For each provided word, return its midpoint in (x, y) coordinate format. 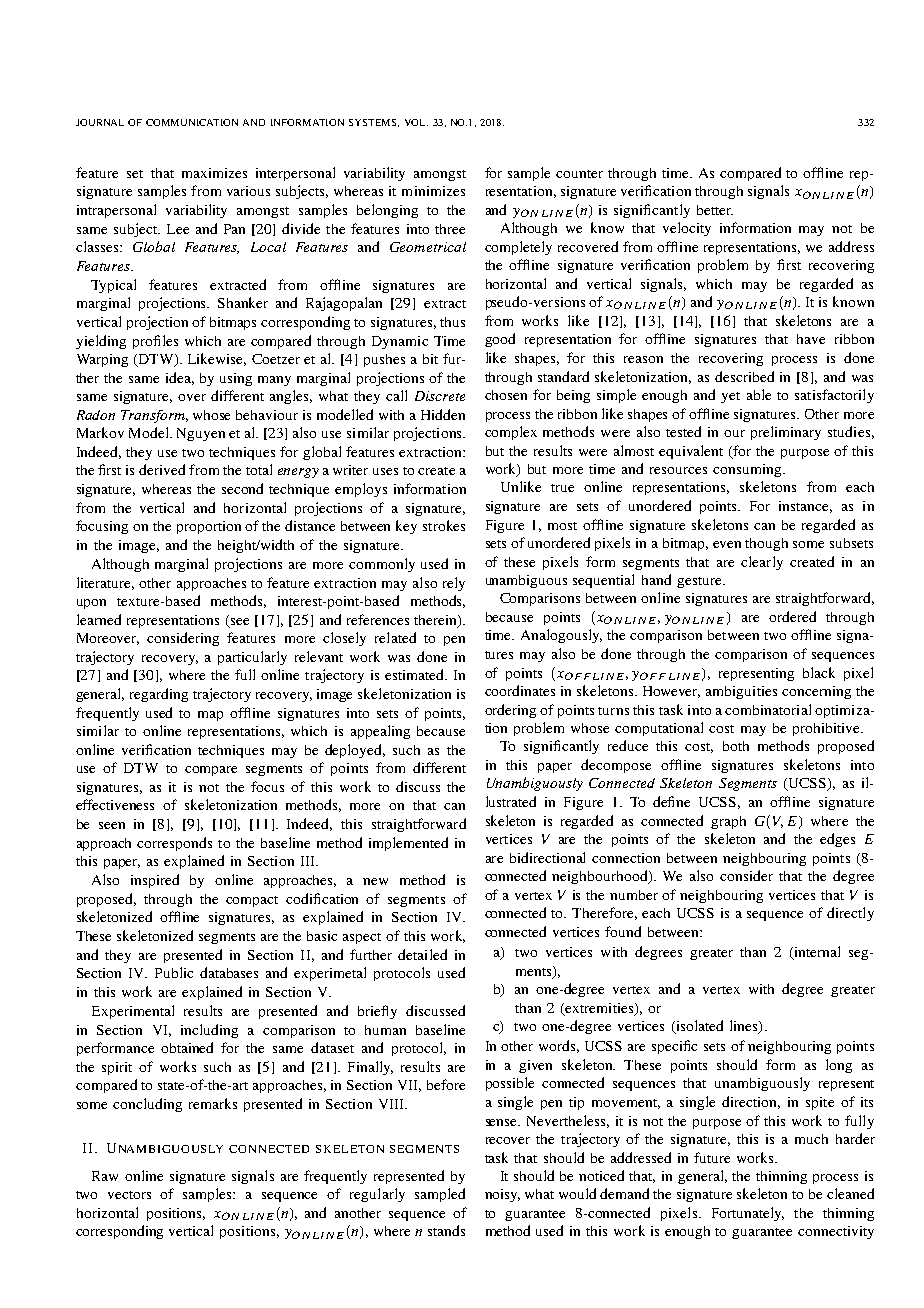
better (715, 210)
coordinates (520, 690)
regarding (159, 695)
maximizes (214, 173)
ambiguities (741, 692)
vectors (129, 1195)
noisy (502, 1195)
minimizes (433, 191)
